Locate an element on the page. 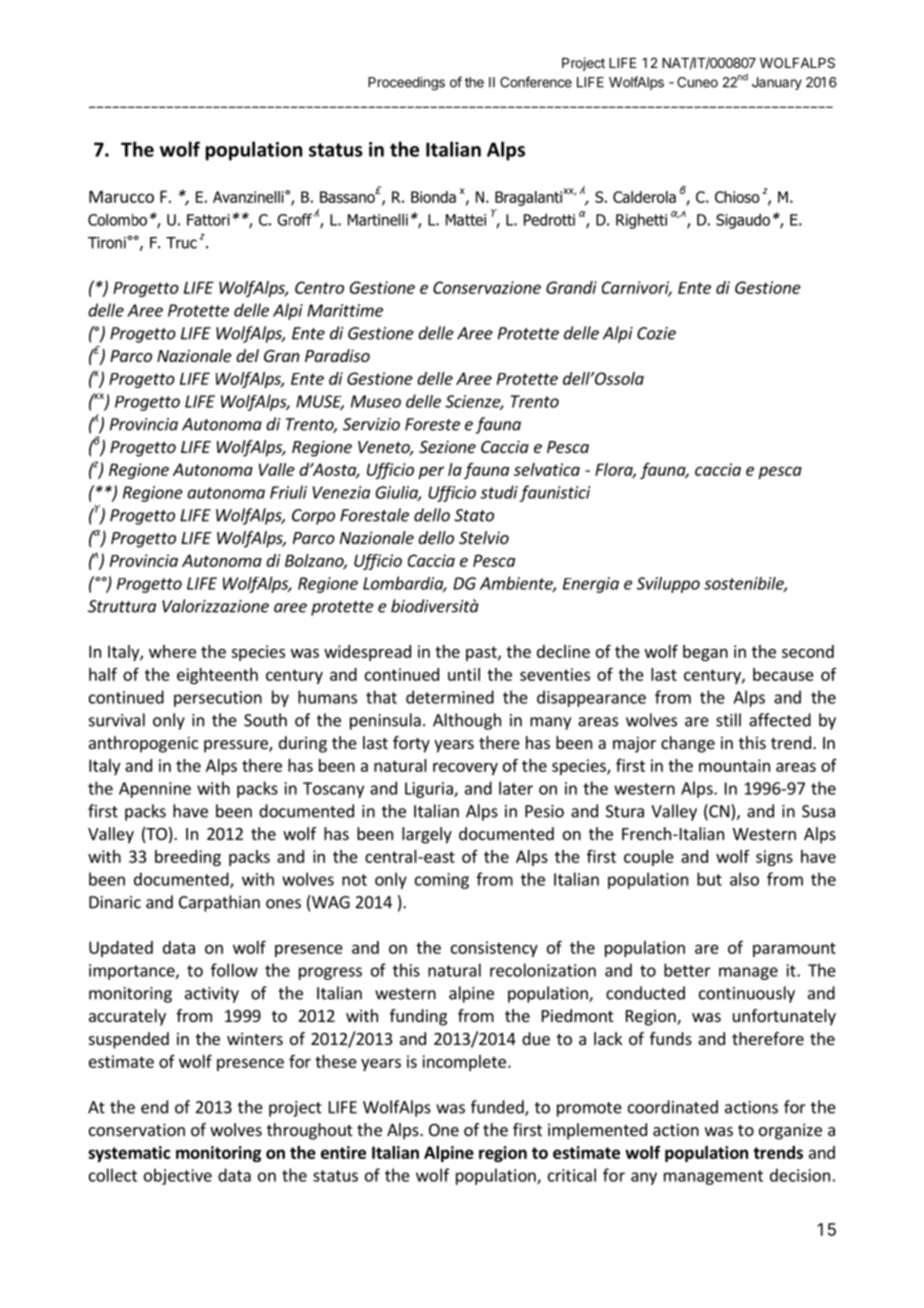 The width and height of the page is (924, 1308). funded is located at coordinates (498, 1108).
